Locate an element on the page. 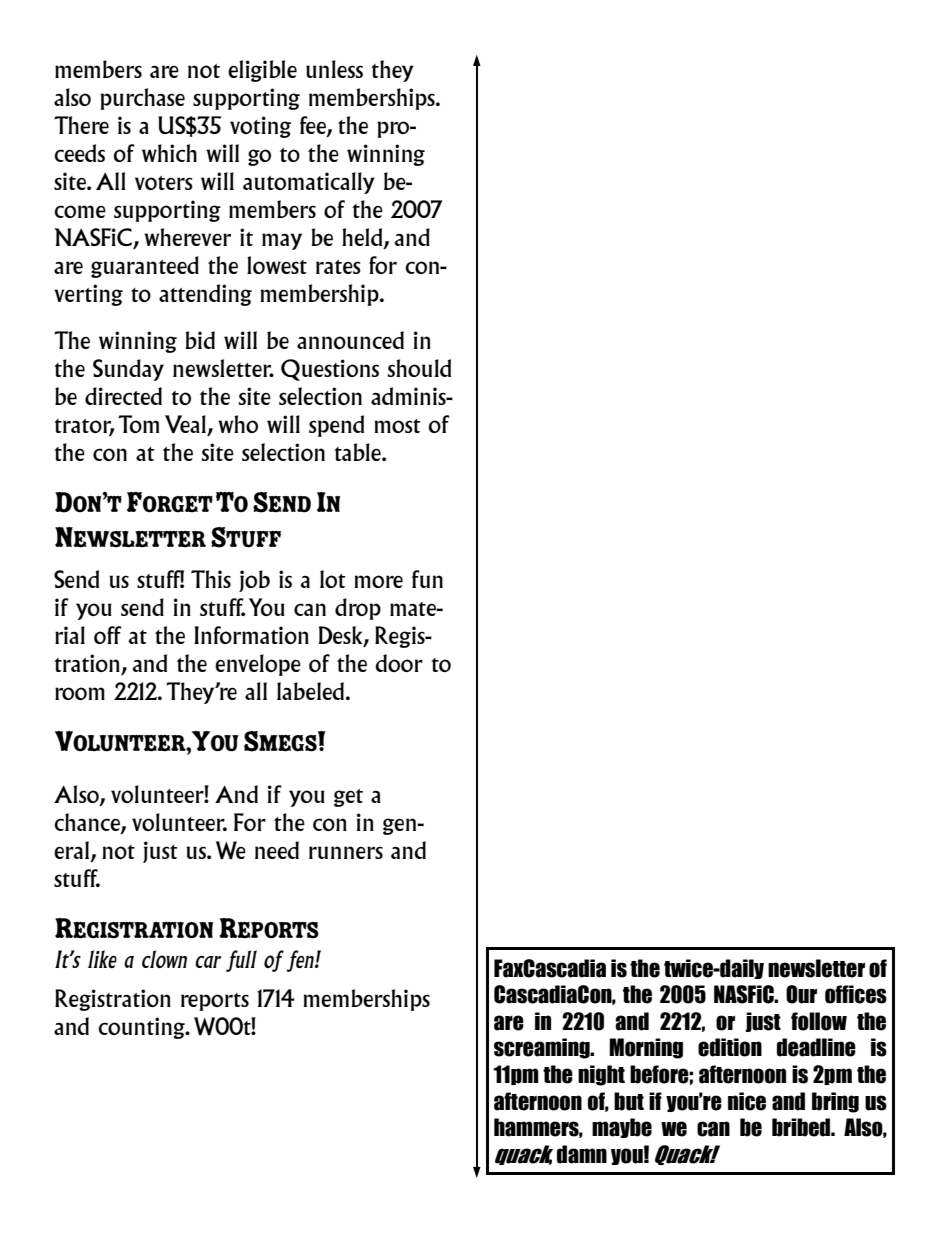  like is located at coordinates (102, 959).
